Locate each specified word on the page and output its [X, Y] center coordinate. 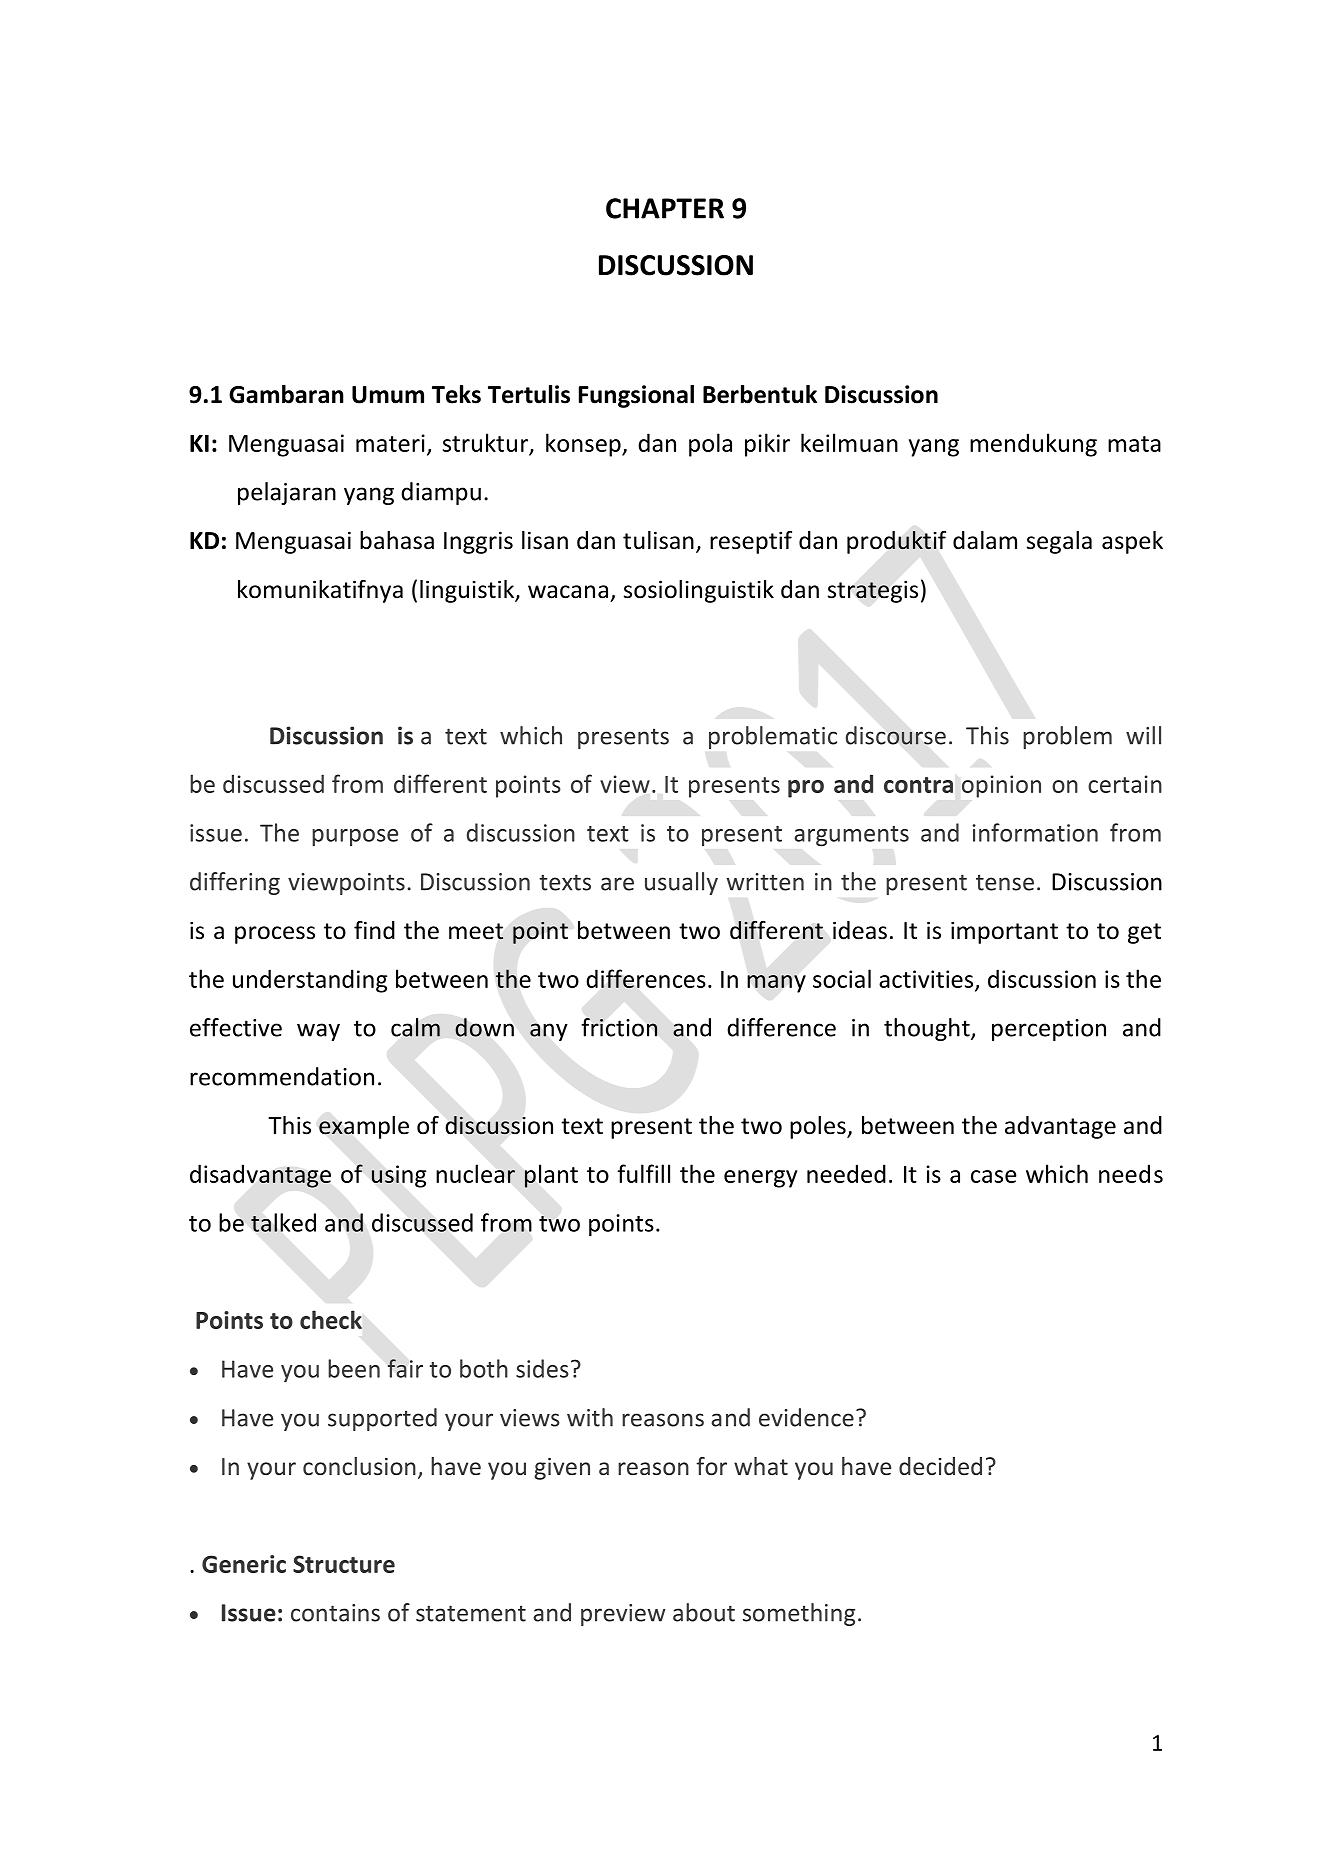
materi [390, 443]
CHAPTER [665, 208]
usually [681, 883]
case [994, 1176]
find [374, 930]
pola [710, 445]
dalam [985, 540]
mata [1134, 444]
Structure [344, 1564]
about [704, 1612]
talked [283, 1222]
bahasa [397, 540]
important [1004, 932]
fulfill [643, 1173]
